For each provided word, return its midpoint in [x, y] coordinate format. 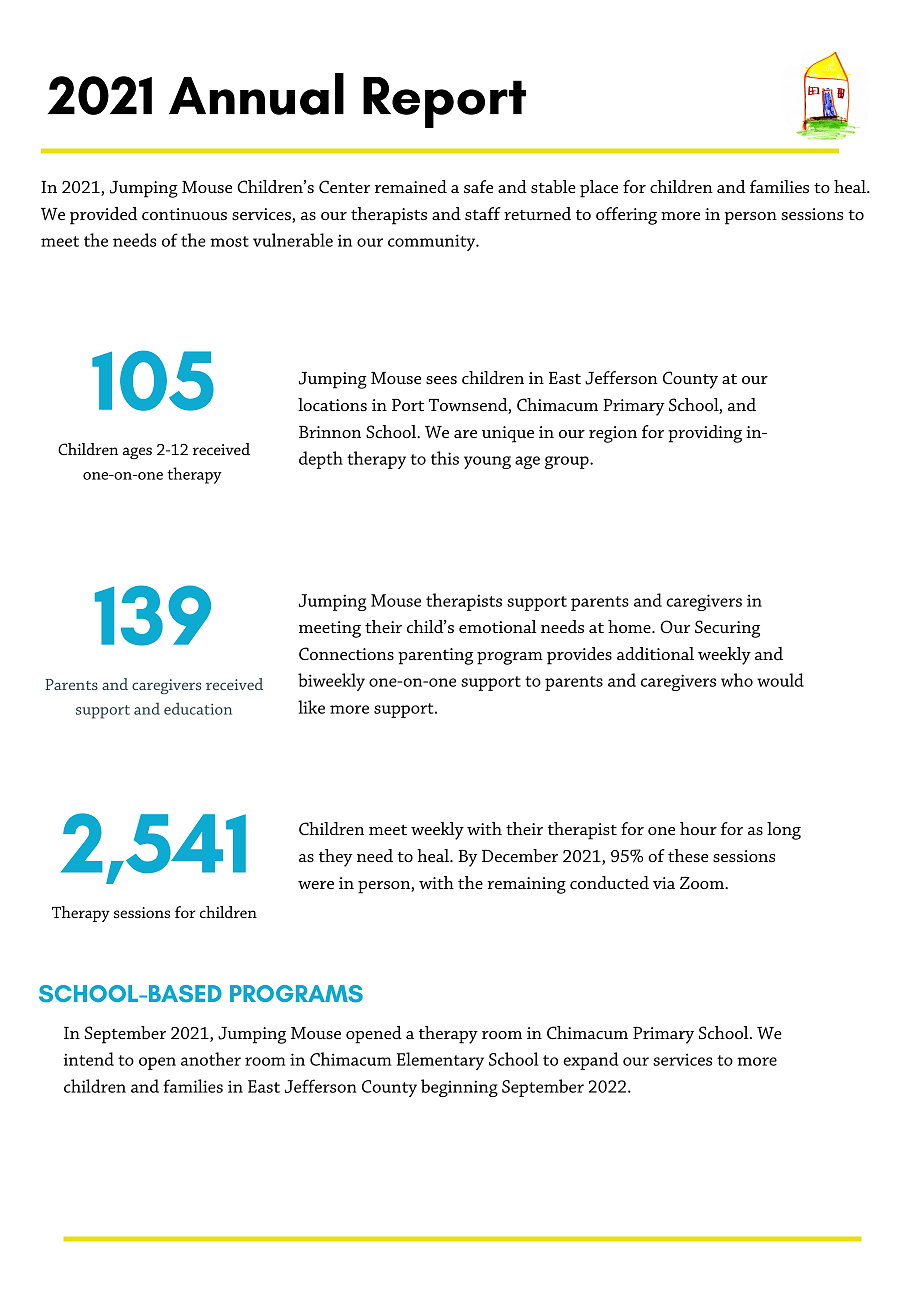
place [599, 189]
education [198, 708]
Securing [727, 629]
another [211, 1059]
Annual [256, 94]
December [520, 855]
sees [441, 380]
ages [137, 453]
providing [705, 434]
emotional [497, 626]
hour [698, 828]
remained [411, 186]
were [316, 885]
